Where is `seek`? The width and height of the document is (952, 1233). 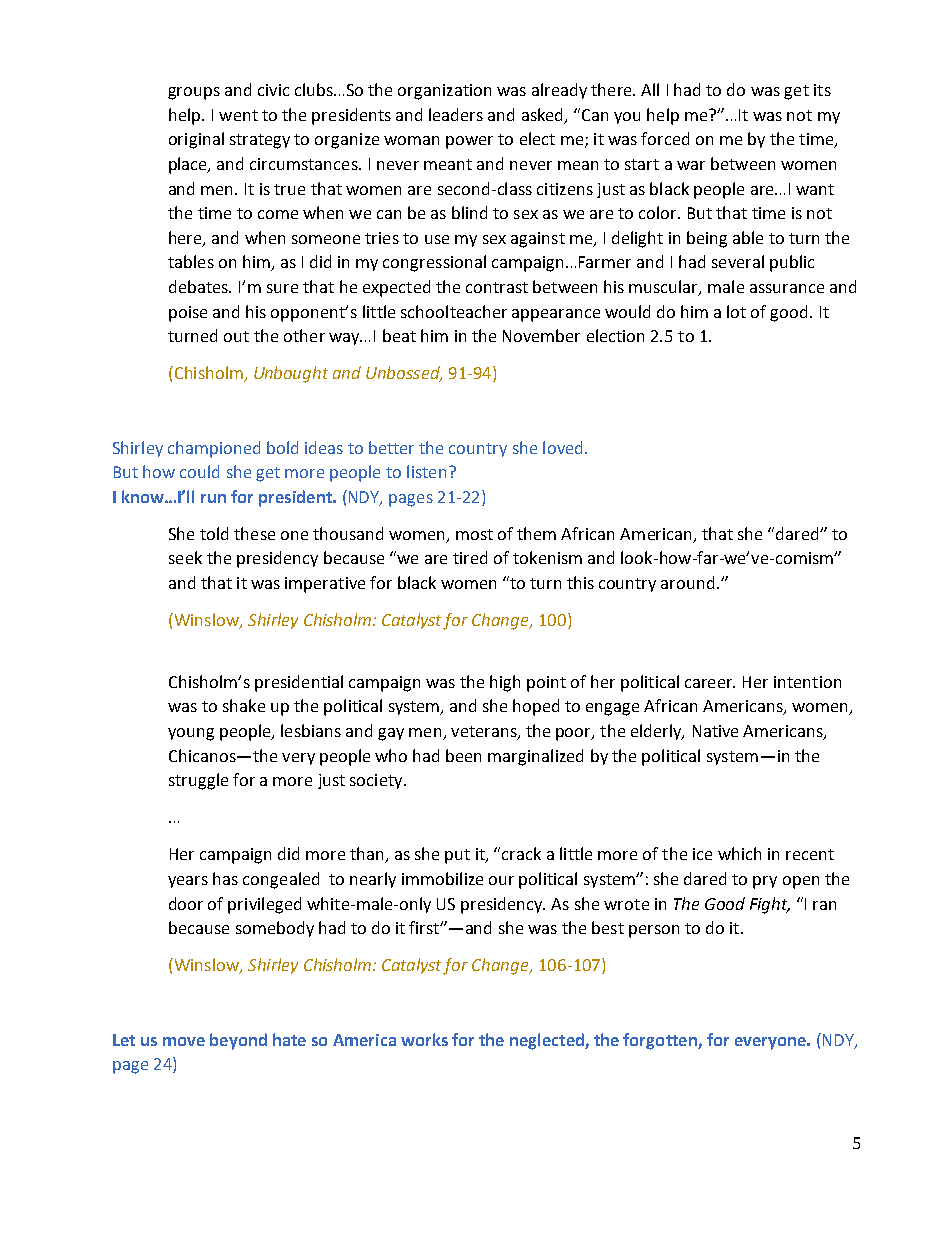 seek is located at coordinates (185, 557).
